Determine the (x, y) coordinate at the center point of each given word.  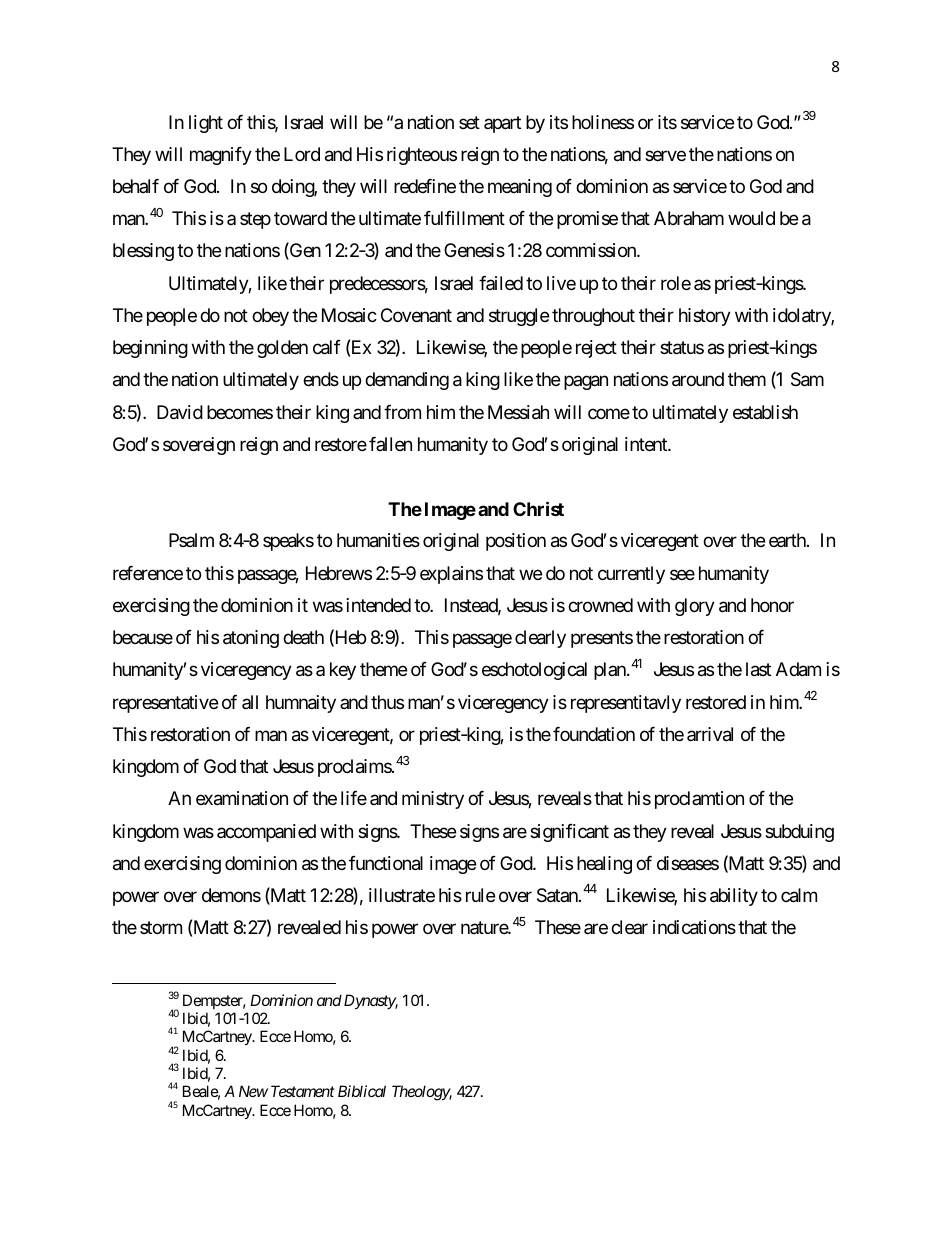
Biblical (362, 1091)
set (469, 122)
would (751, 218)
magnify (221, 156)
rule (480, 895)
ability (734, 897)
